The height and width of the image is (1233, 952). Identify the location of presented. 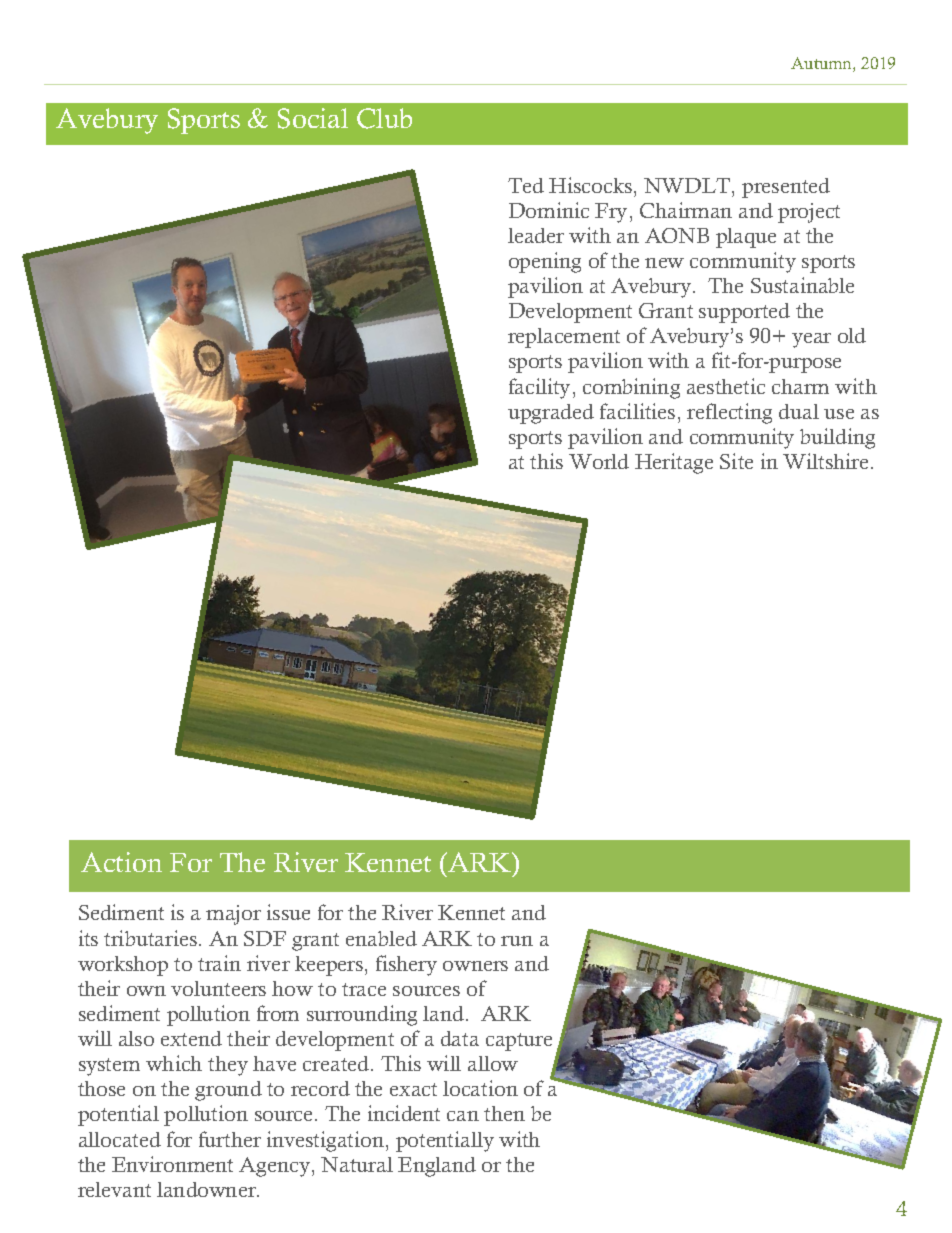
(786, 188).
